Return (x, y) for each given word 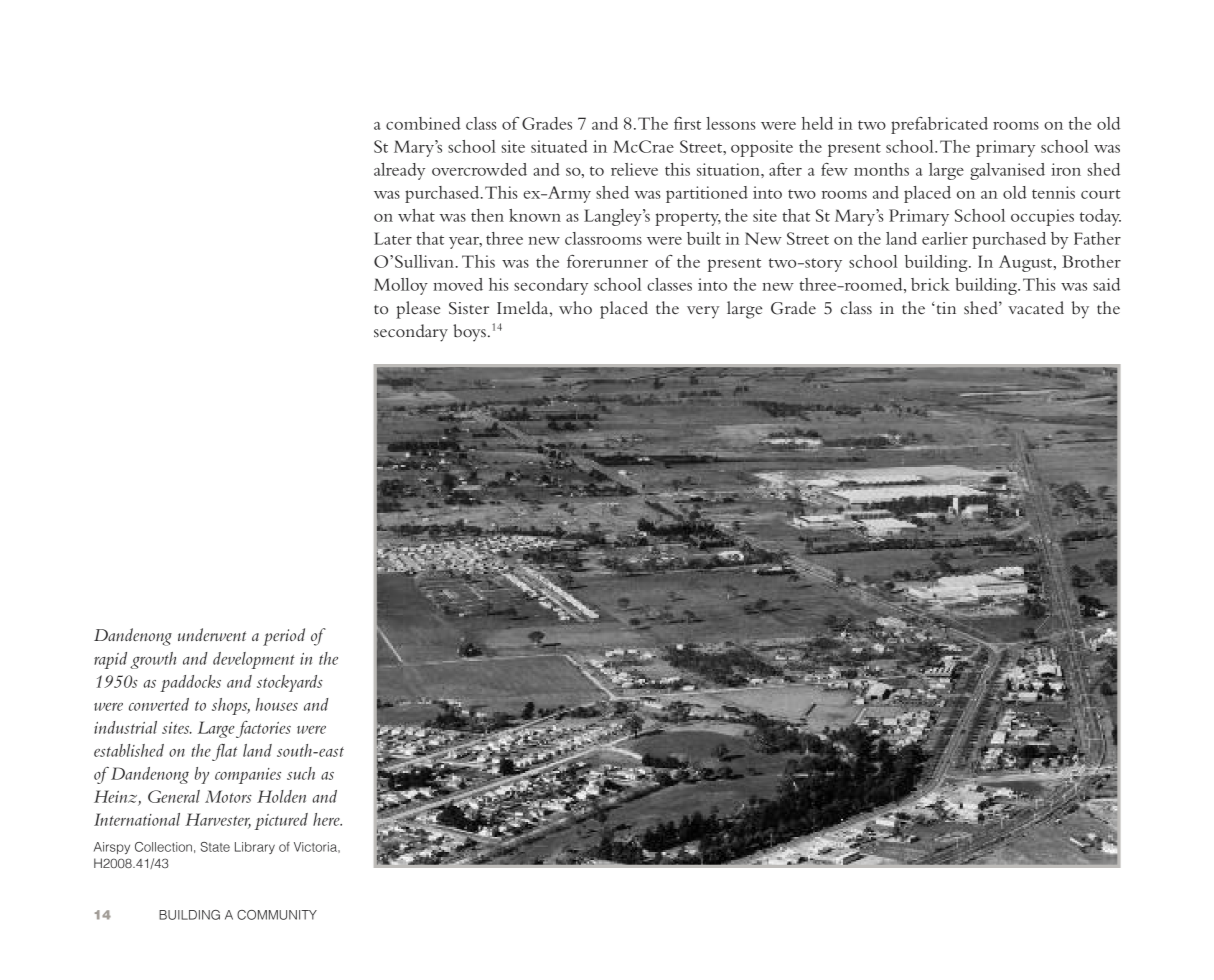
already (399, 171)
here (327, 819)
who (575, 307)
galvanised (1007, 171)
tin (945, 308)
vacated (1036, 307)
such (301, 773)
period (284, 637)
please (418, 310)
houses (277, 704)
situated (559, 146)
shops (231, 706)
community (277, 915)
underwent (212, 634)
